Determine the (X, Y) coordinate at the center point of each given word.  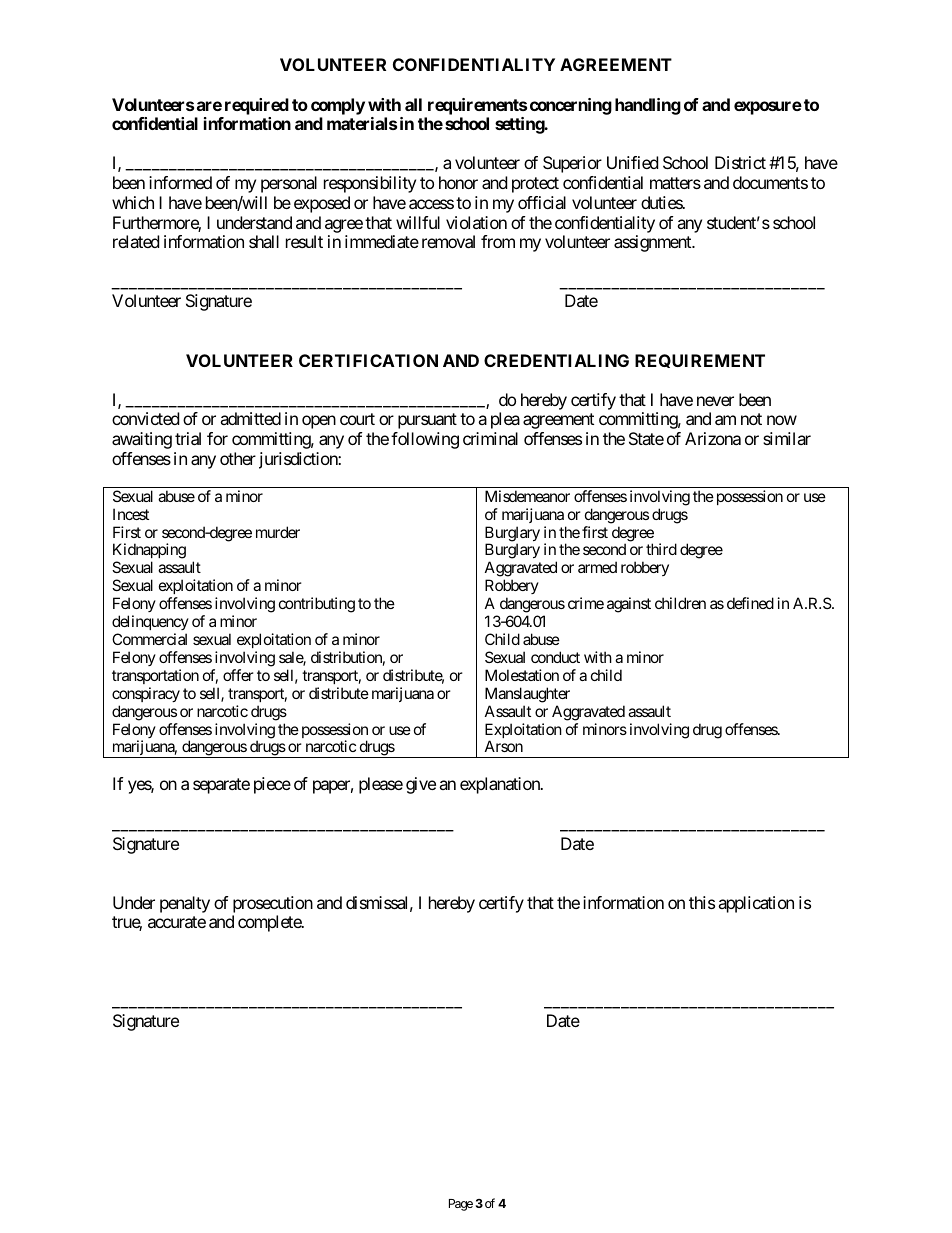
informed (180, 182)
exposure (768, 108)
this (702, 902)
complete (270, 923)
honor (458, 182)
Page (461, 1205)
